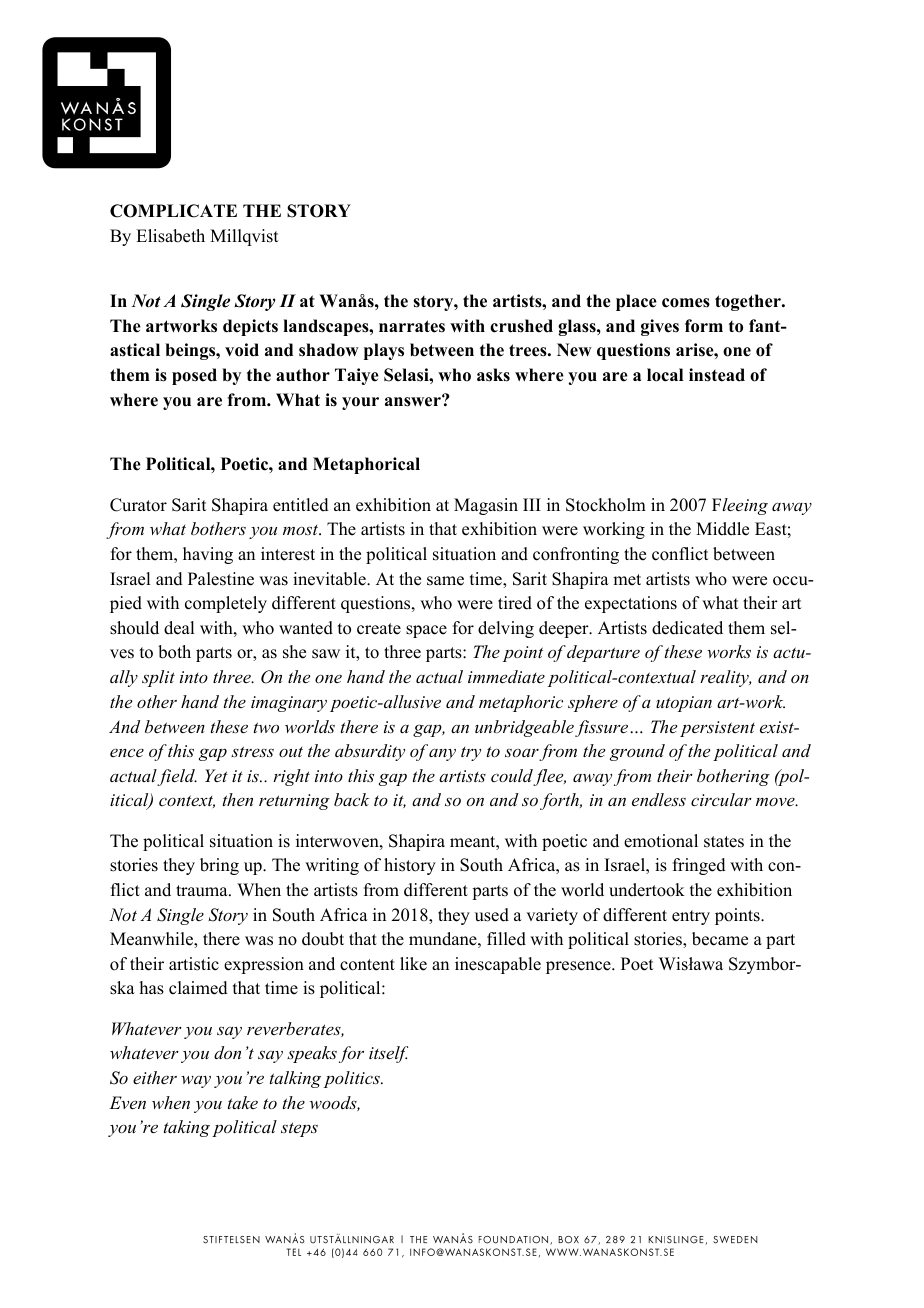 The image size is (924, 1308). What do you see at coordinates (722, 529) in the document?
I see `Middle` at bounding box center [722, 529].
